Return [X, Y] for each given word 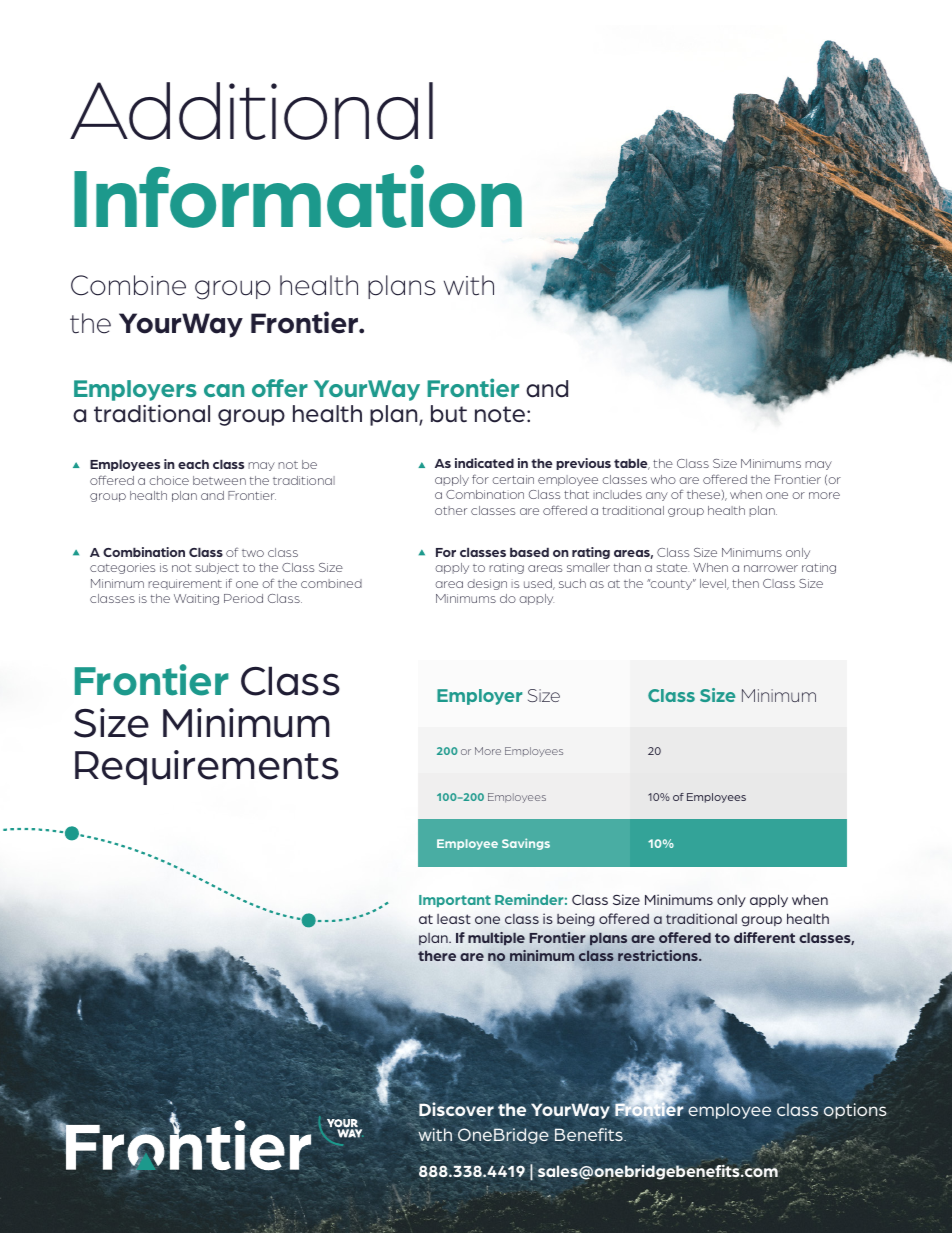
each [193, 464]
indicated [484, 463]
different [764, 937]
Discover [456, 1109]
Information [298, 196]
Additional [251, 111]
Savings [526, 844]
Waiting [196, 599]
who [663, 479]
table [632, 464]
